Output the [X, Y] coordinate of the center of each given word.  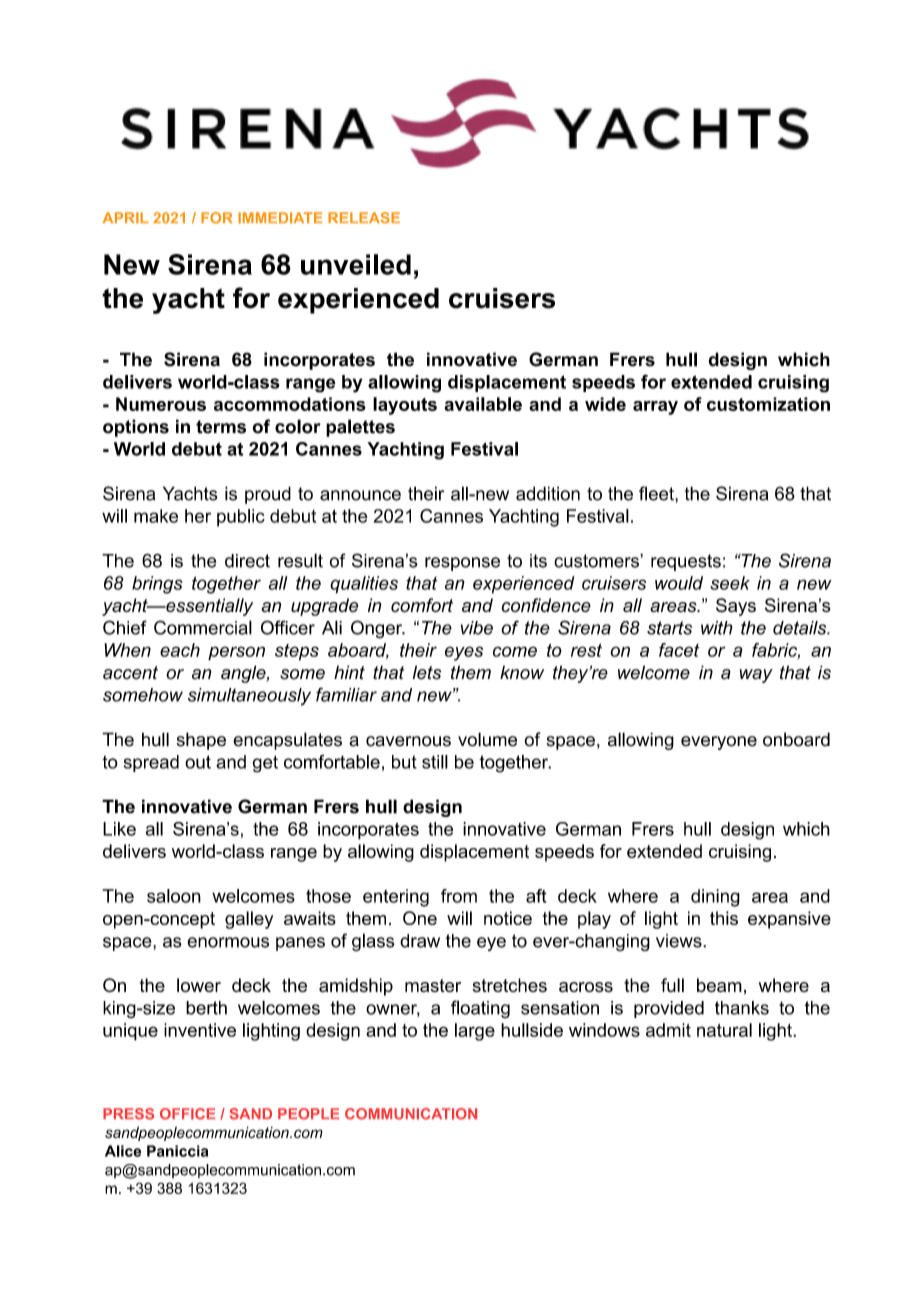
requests [686, 562]
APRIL [126, 218]
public [241, 518]
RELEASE [364, 218]
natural [724, 1030]
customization [768, 404]
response [462, 564]
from [459, 896]
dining [715, 898]
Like [119, 829]
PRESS [128, 1114]
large [475, 1032]
